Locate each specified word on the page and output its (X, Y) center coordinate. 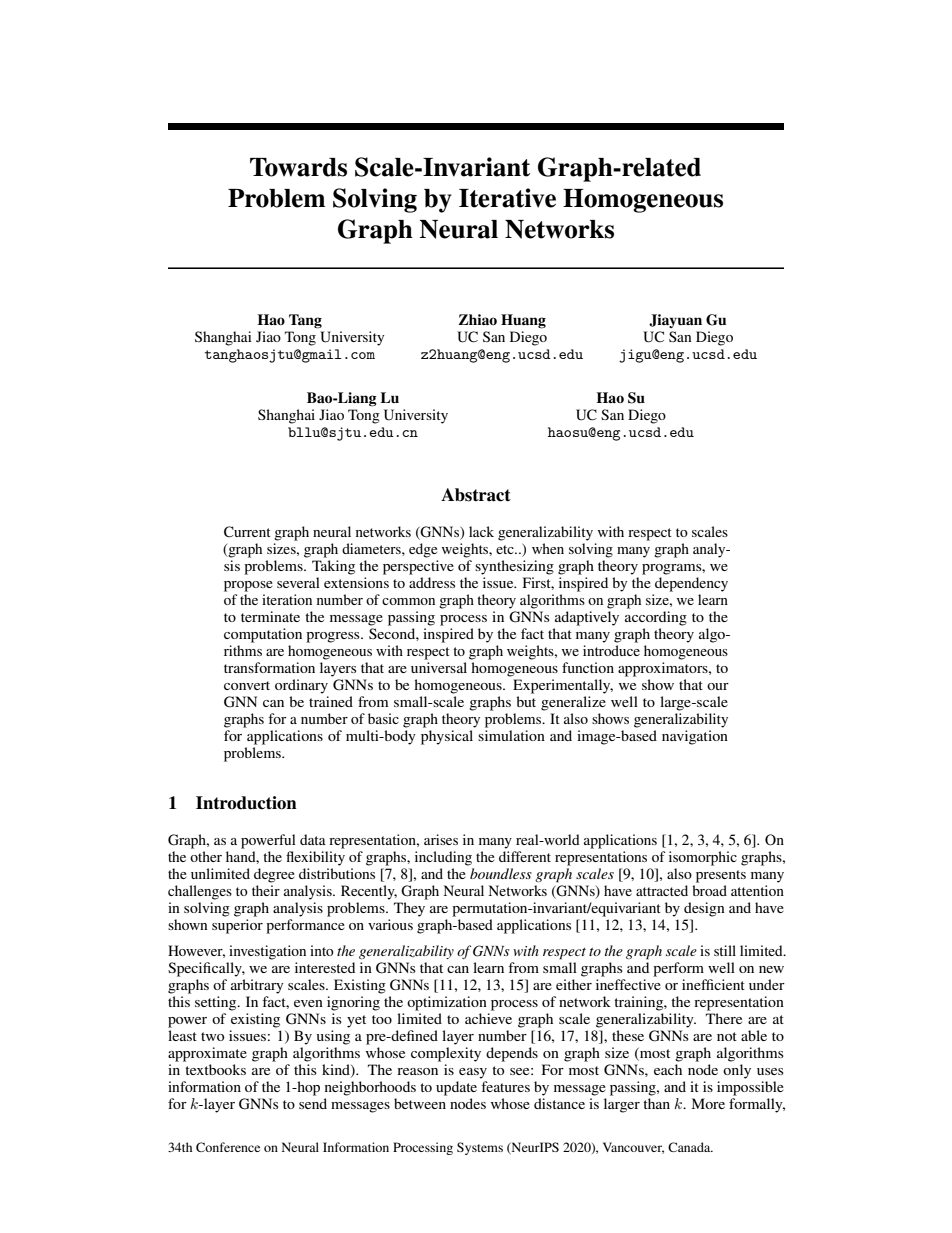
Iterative (507, 198)
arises (441, 839)
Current (247, 532)
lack (481, 531)
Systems (480, 1148)
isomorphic (703, 858)
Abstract (476, 495)
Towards (298, 167)
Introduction (246, 803)
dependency (691, 584)
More (708, 1103)
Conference (228, 1147)
